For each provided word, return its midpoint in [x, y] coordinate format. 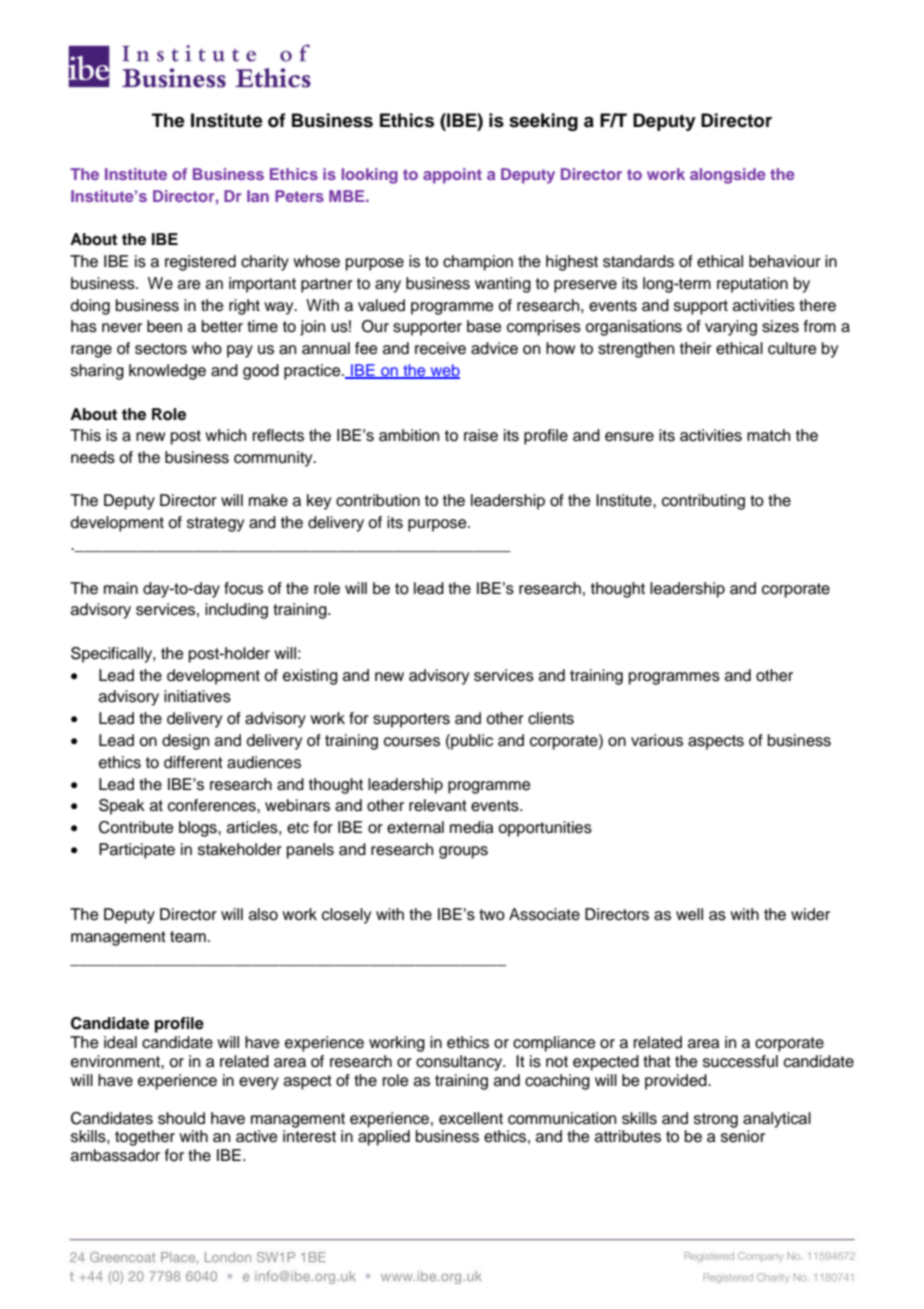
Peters [299, 196]
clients [551, 718]
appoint [452, 176]
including [236, 611]
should [181, 1118]
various [657, 740]
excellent [471, 1118]
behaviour [785, 261]
